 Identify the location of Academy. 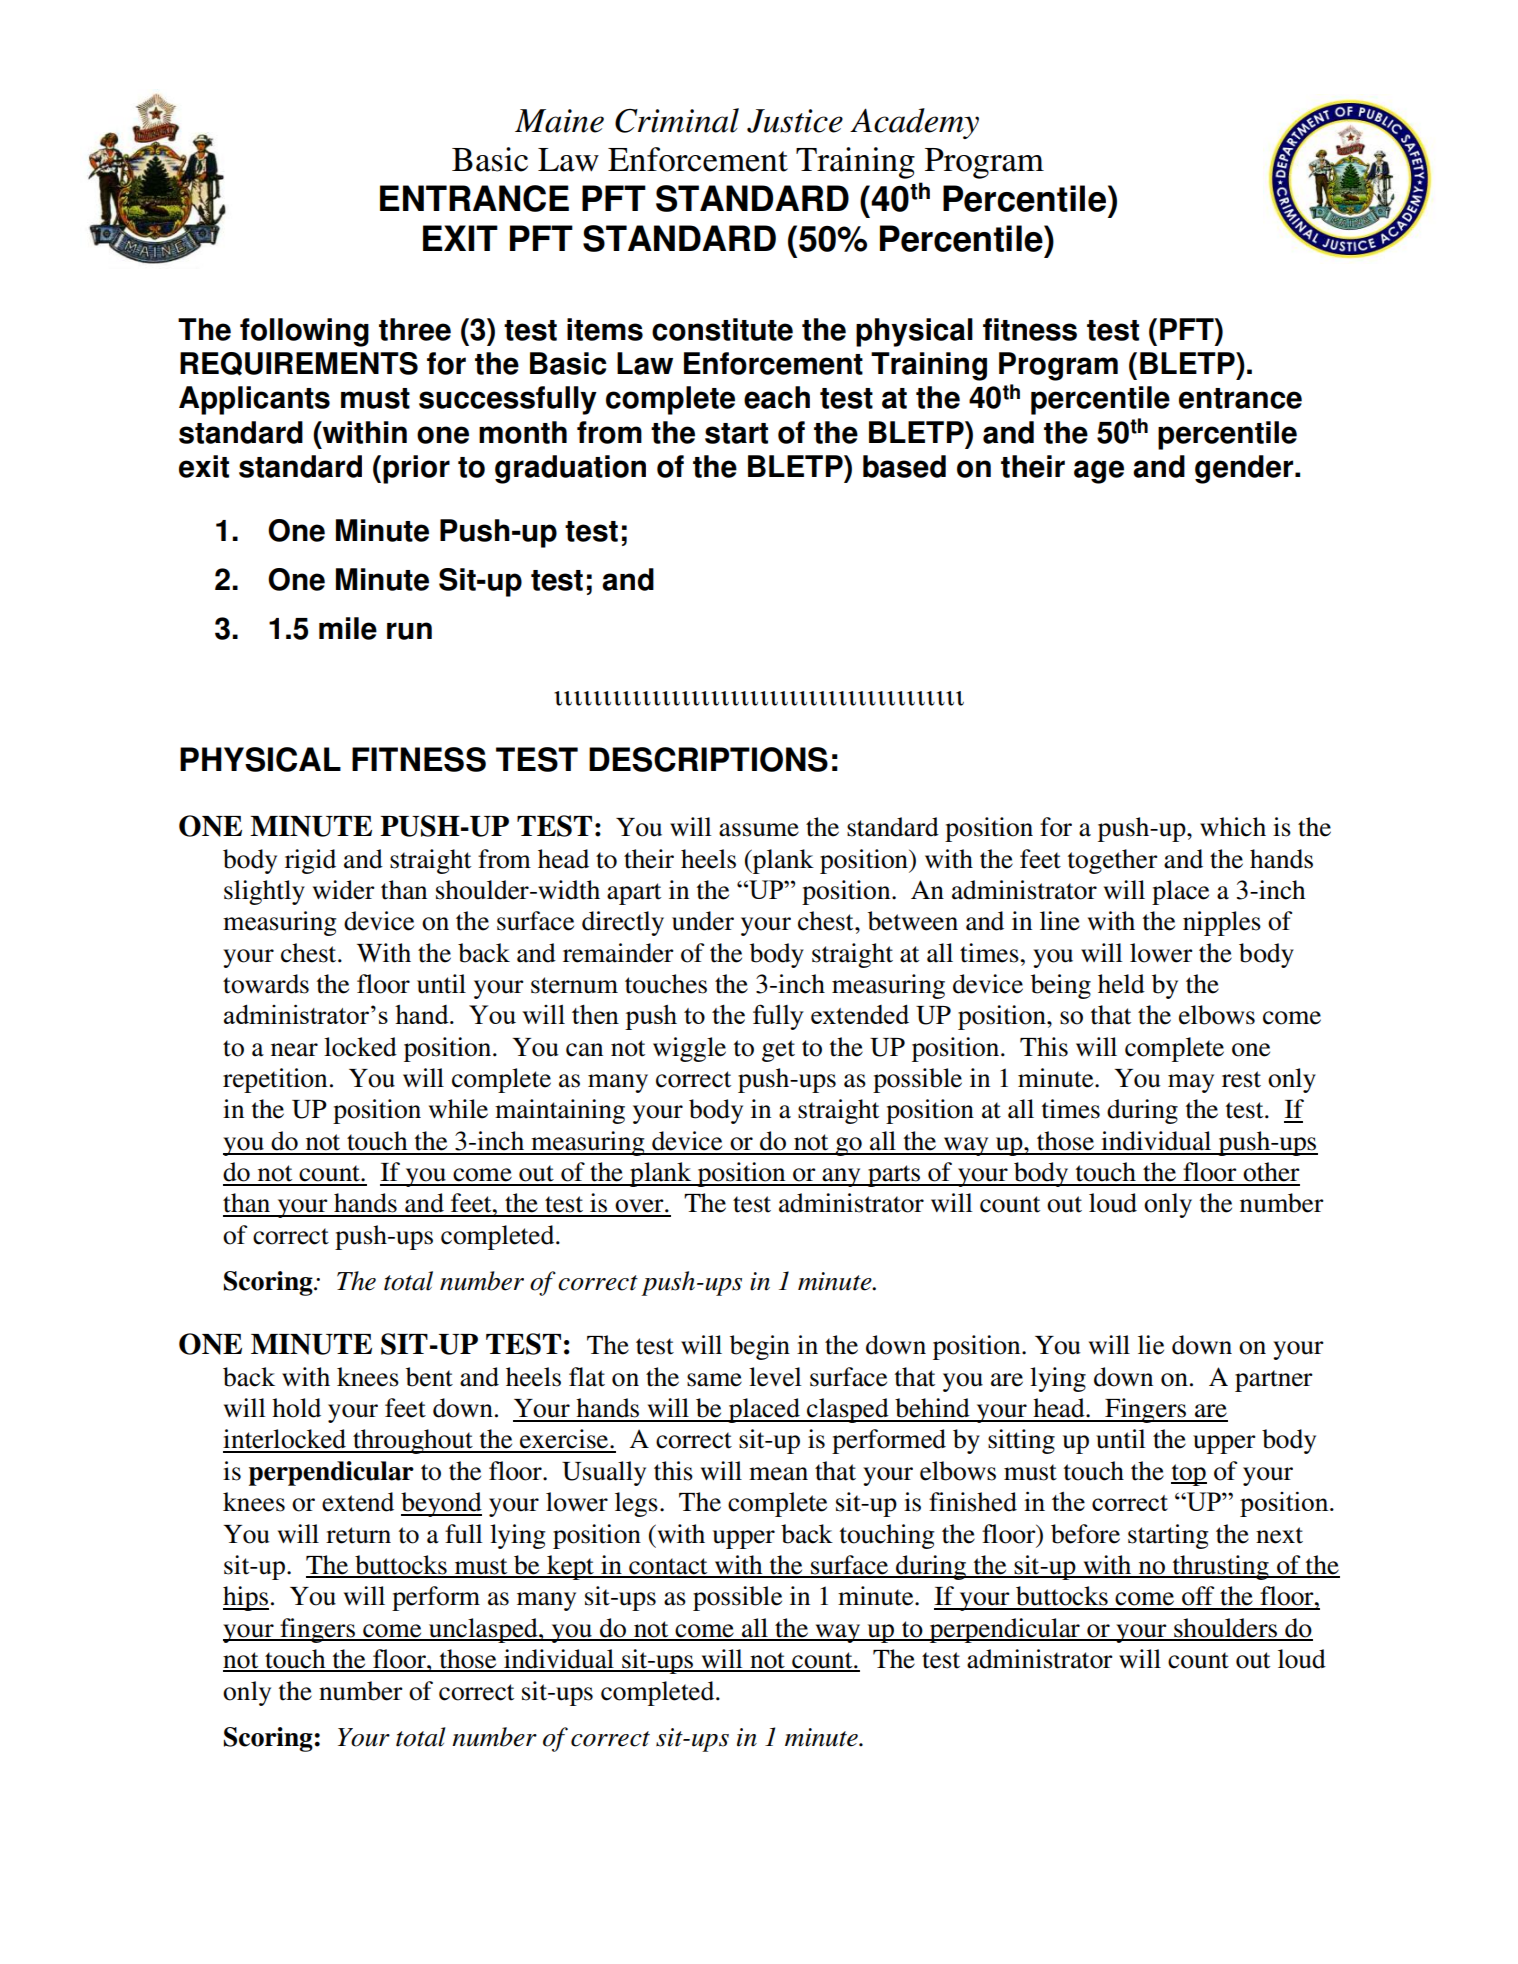
(914, 123).
